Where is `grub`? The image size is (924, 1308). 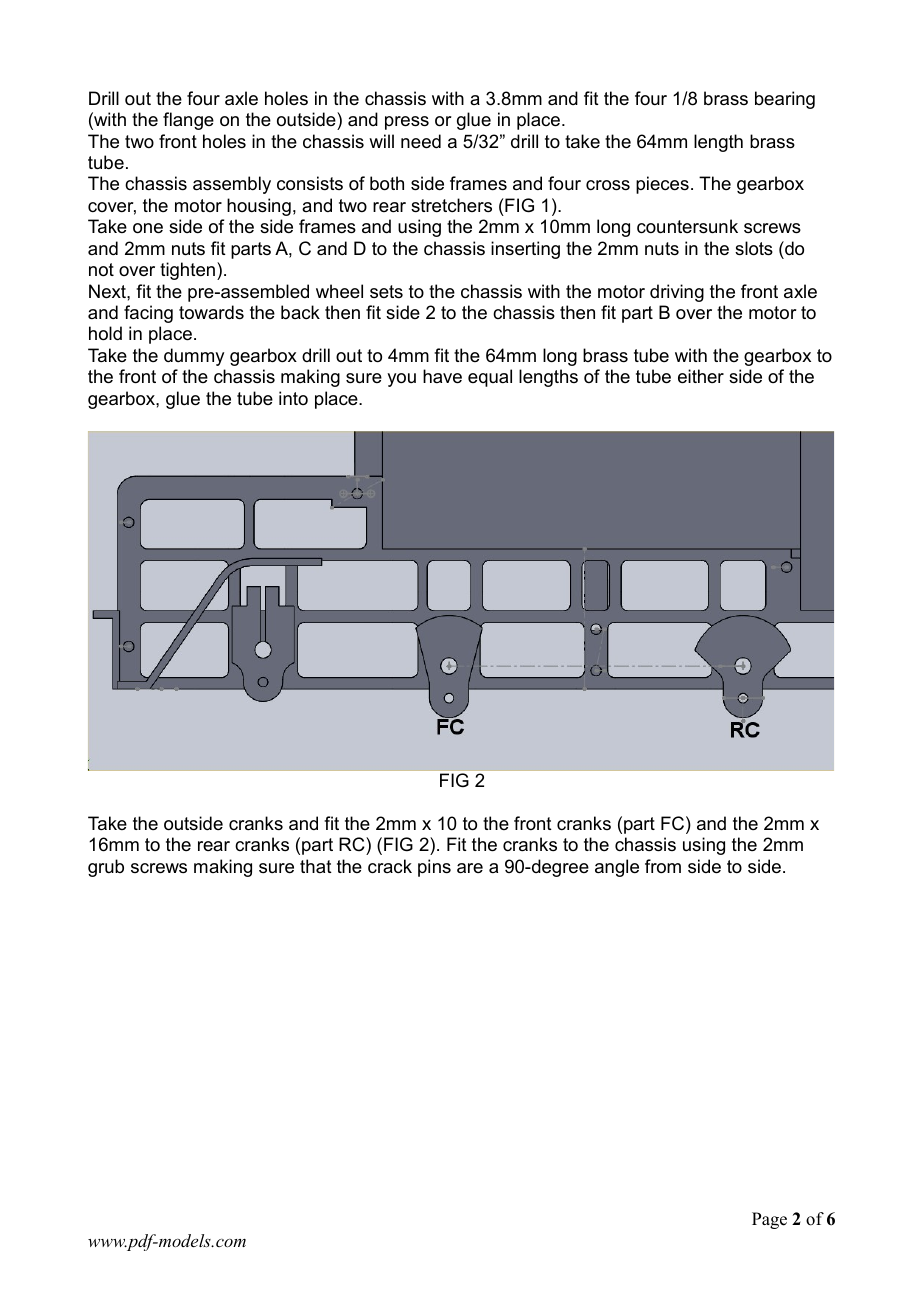
grub is located at coordinates (106, 868).
